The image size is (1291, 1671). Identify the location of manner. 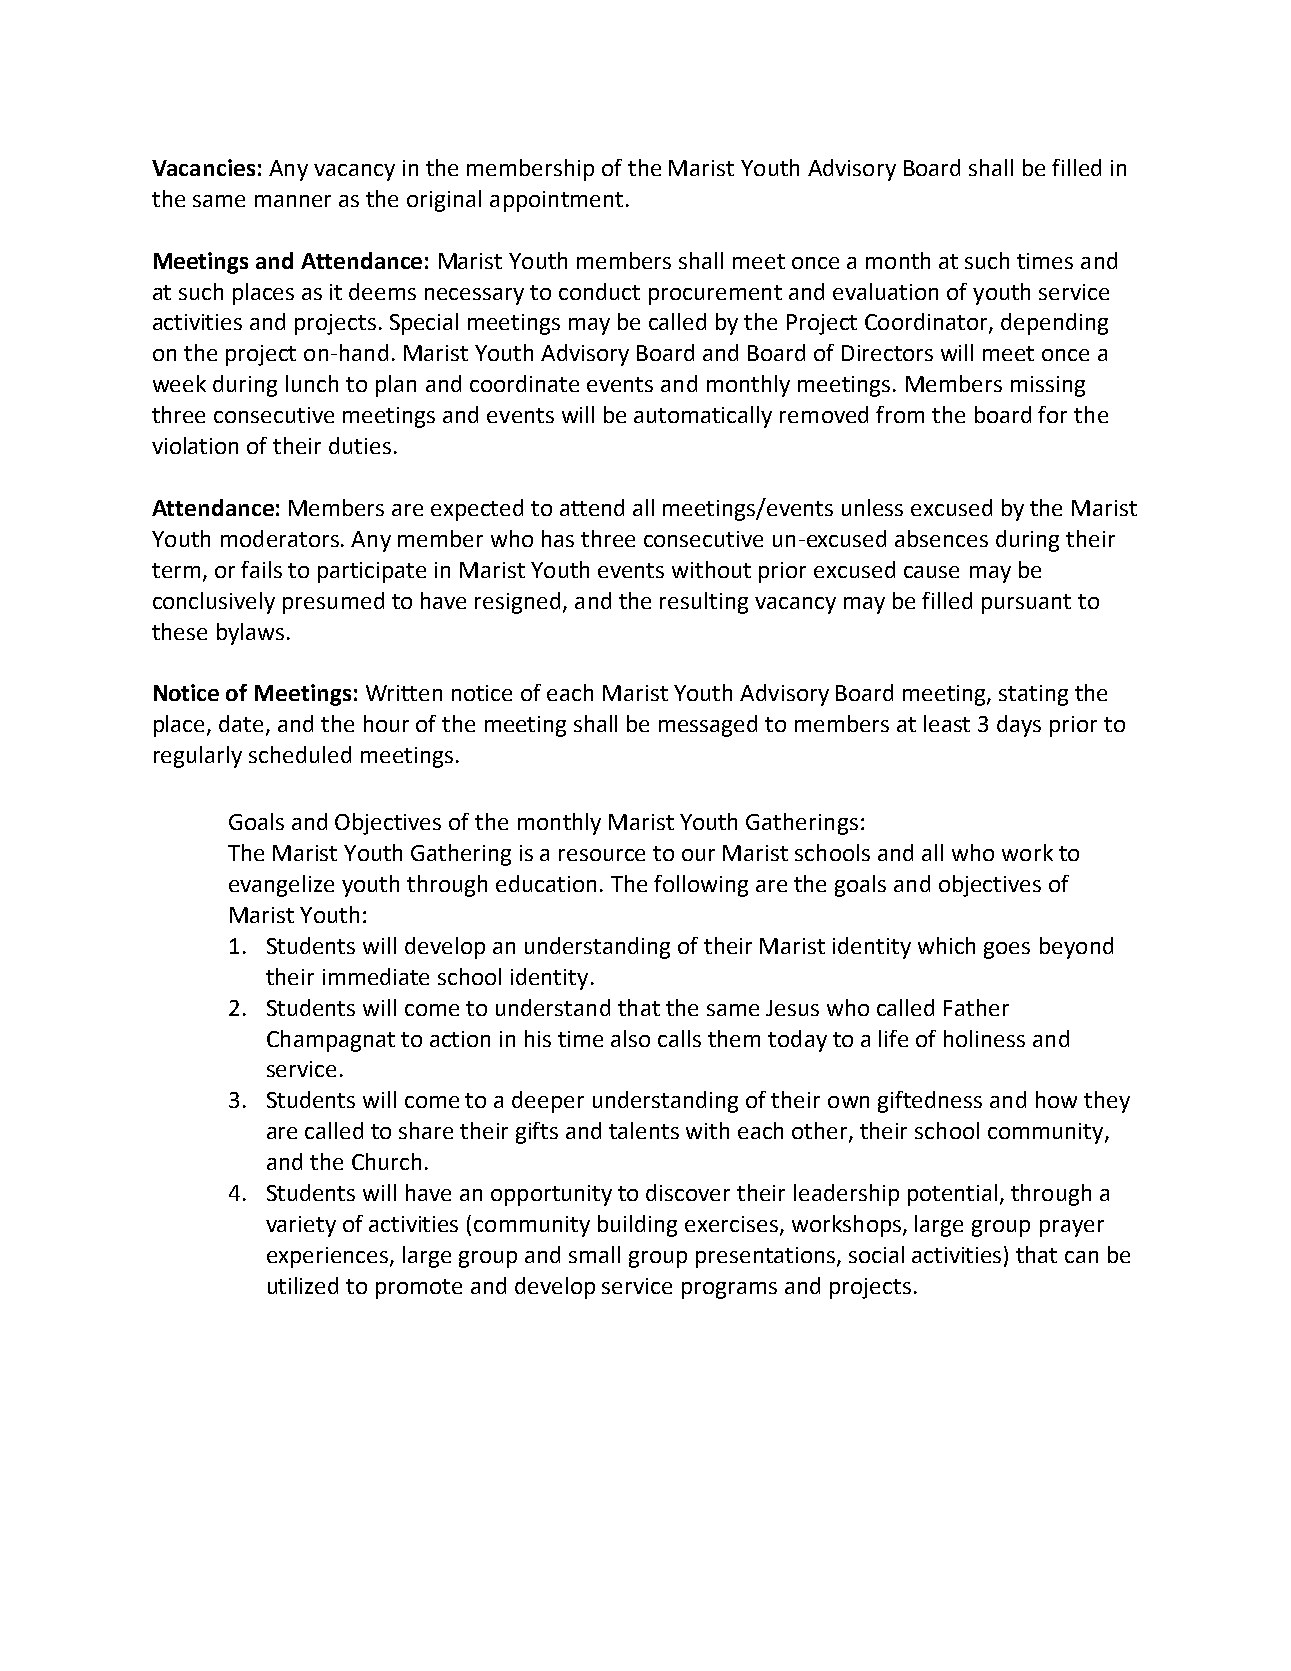
(293, 201).
